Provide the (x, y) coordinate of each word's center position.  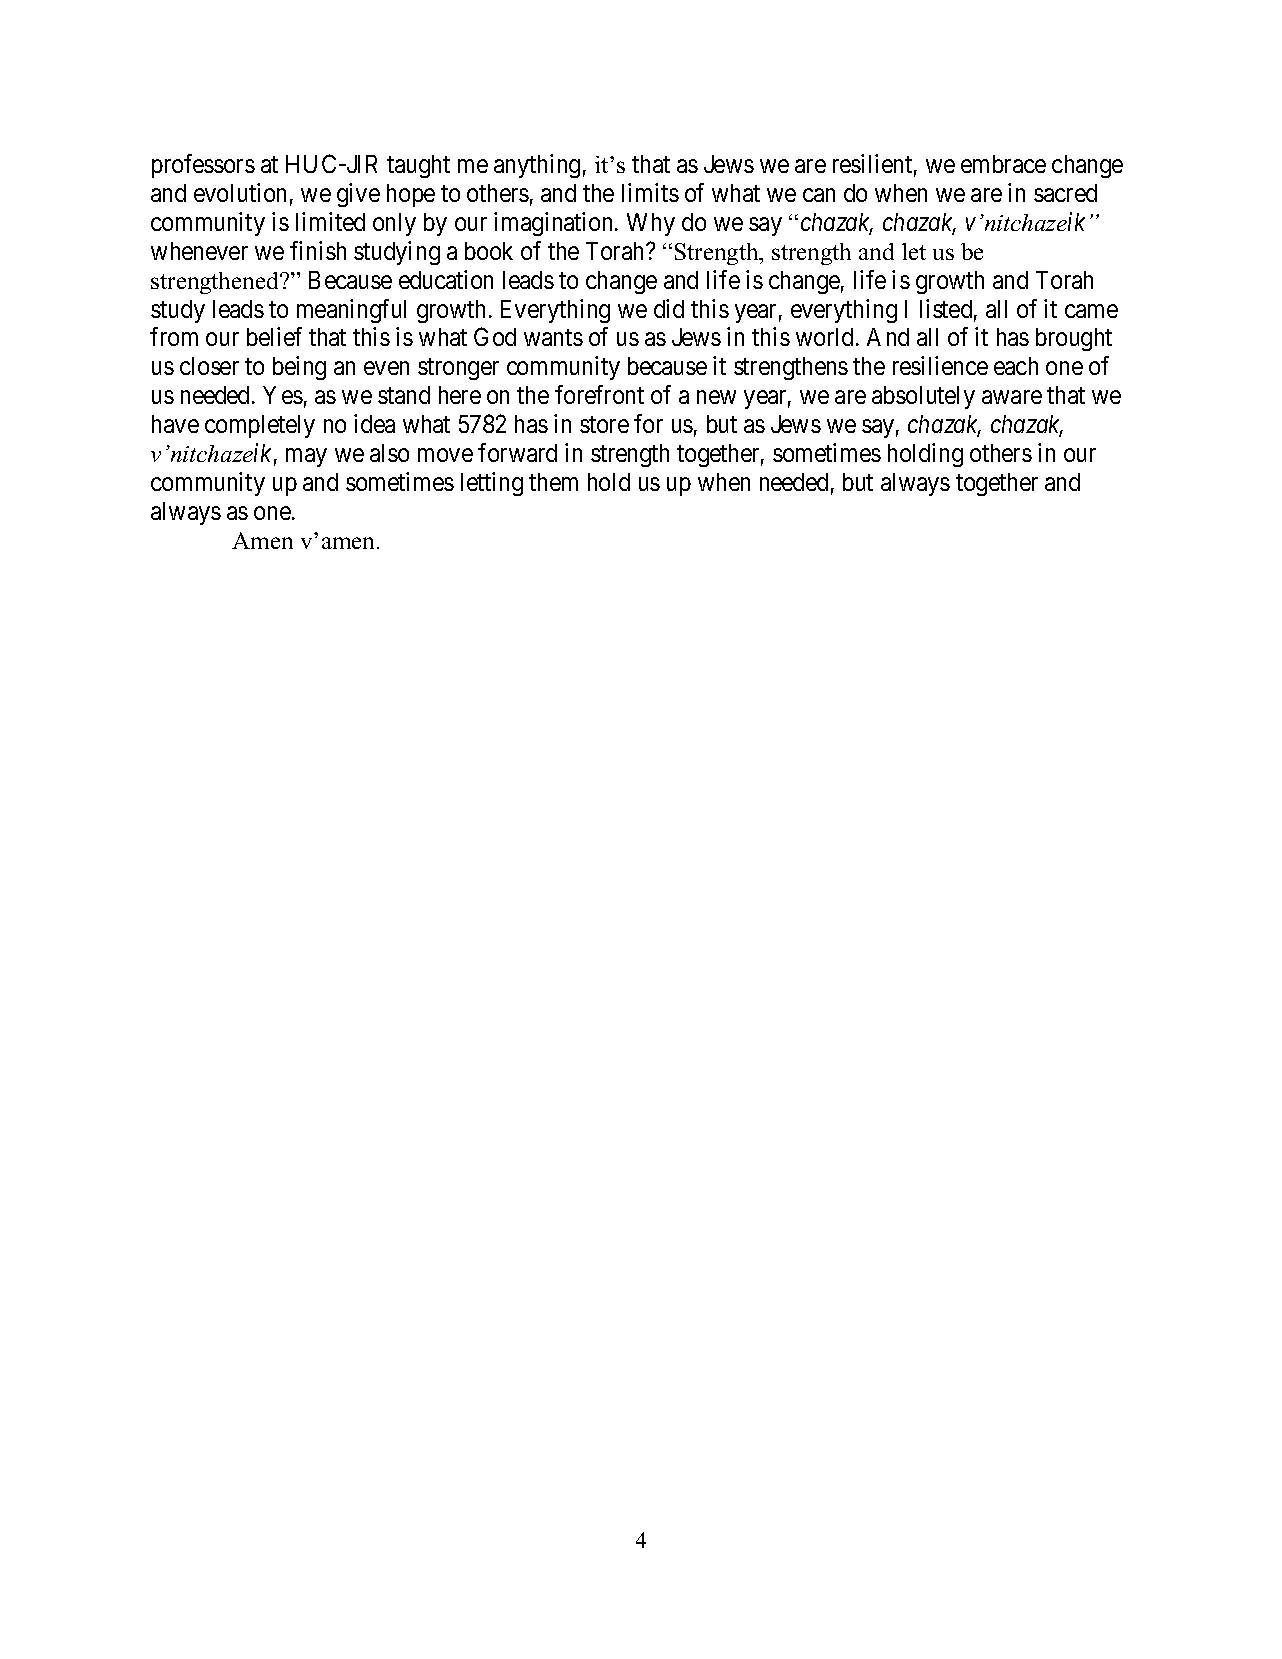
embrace (1003, 164)
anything (537, 166)
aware (1012, 397)
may (306, 458)
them (553, 482)
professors (203, 166)
